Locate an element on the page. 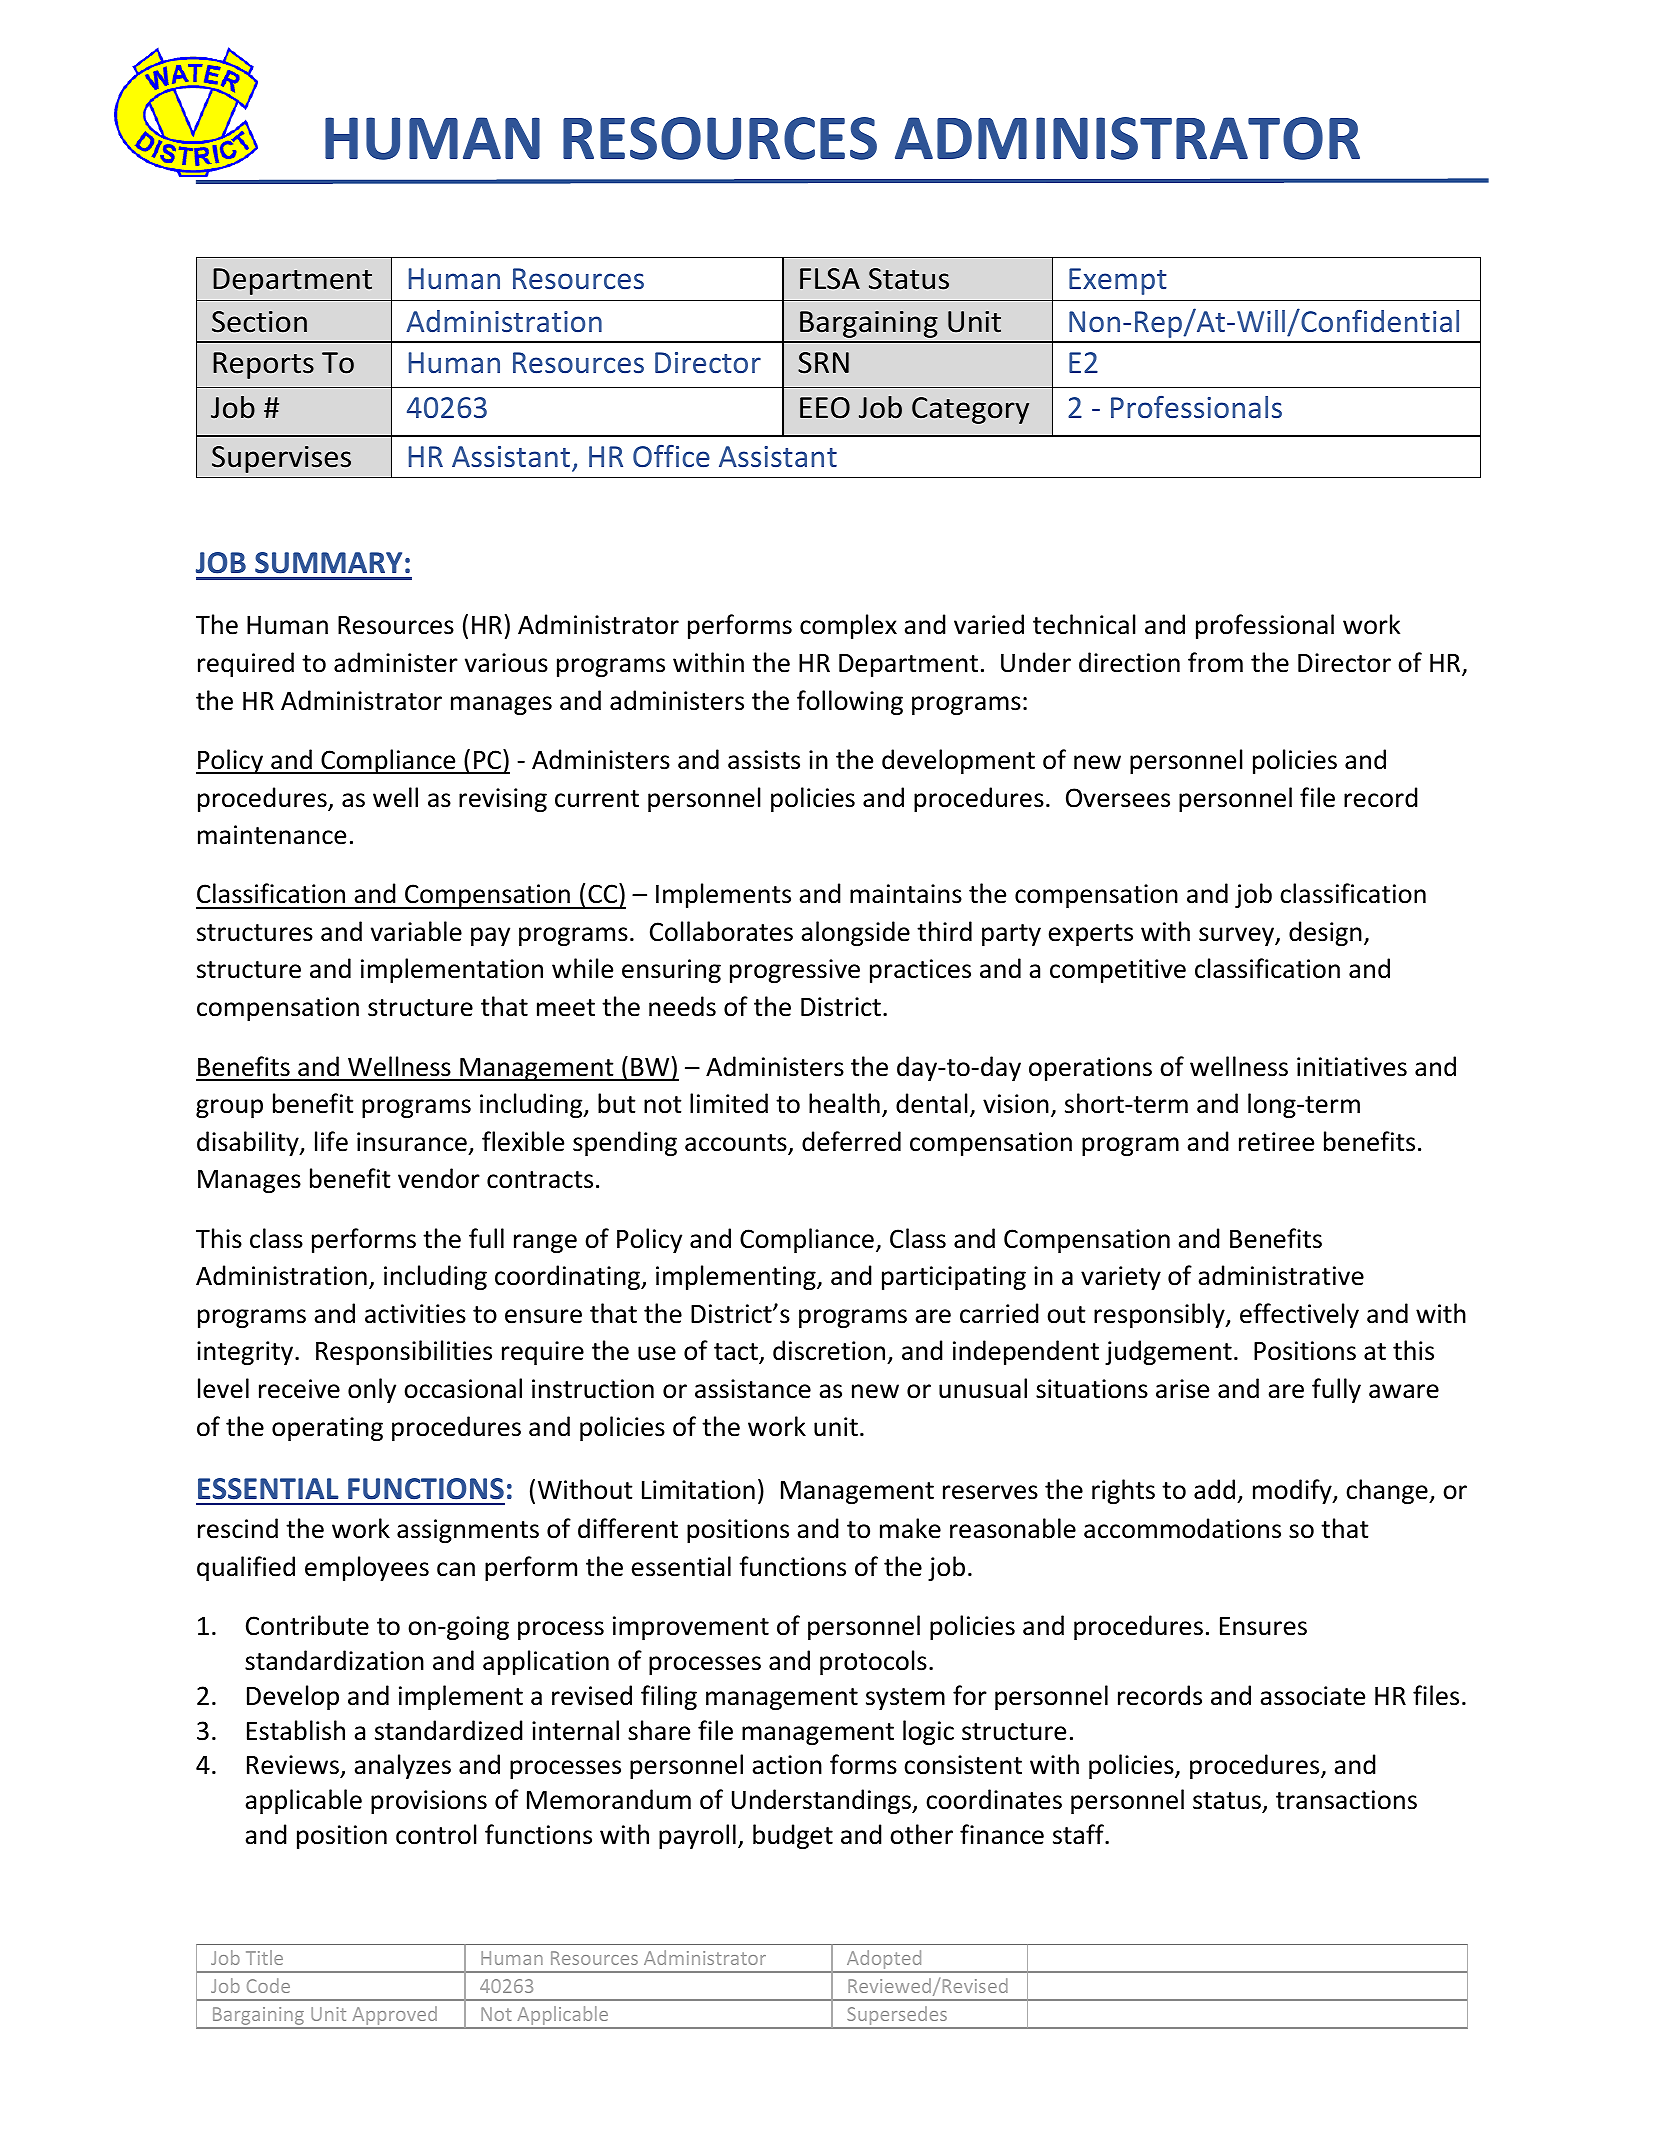 This image has width=1664, height=2153. Approved is located at coordinates (394, 2017).
